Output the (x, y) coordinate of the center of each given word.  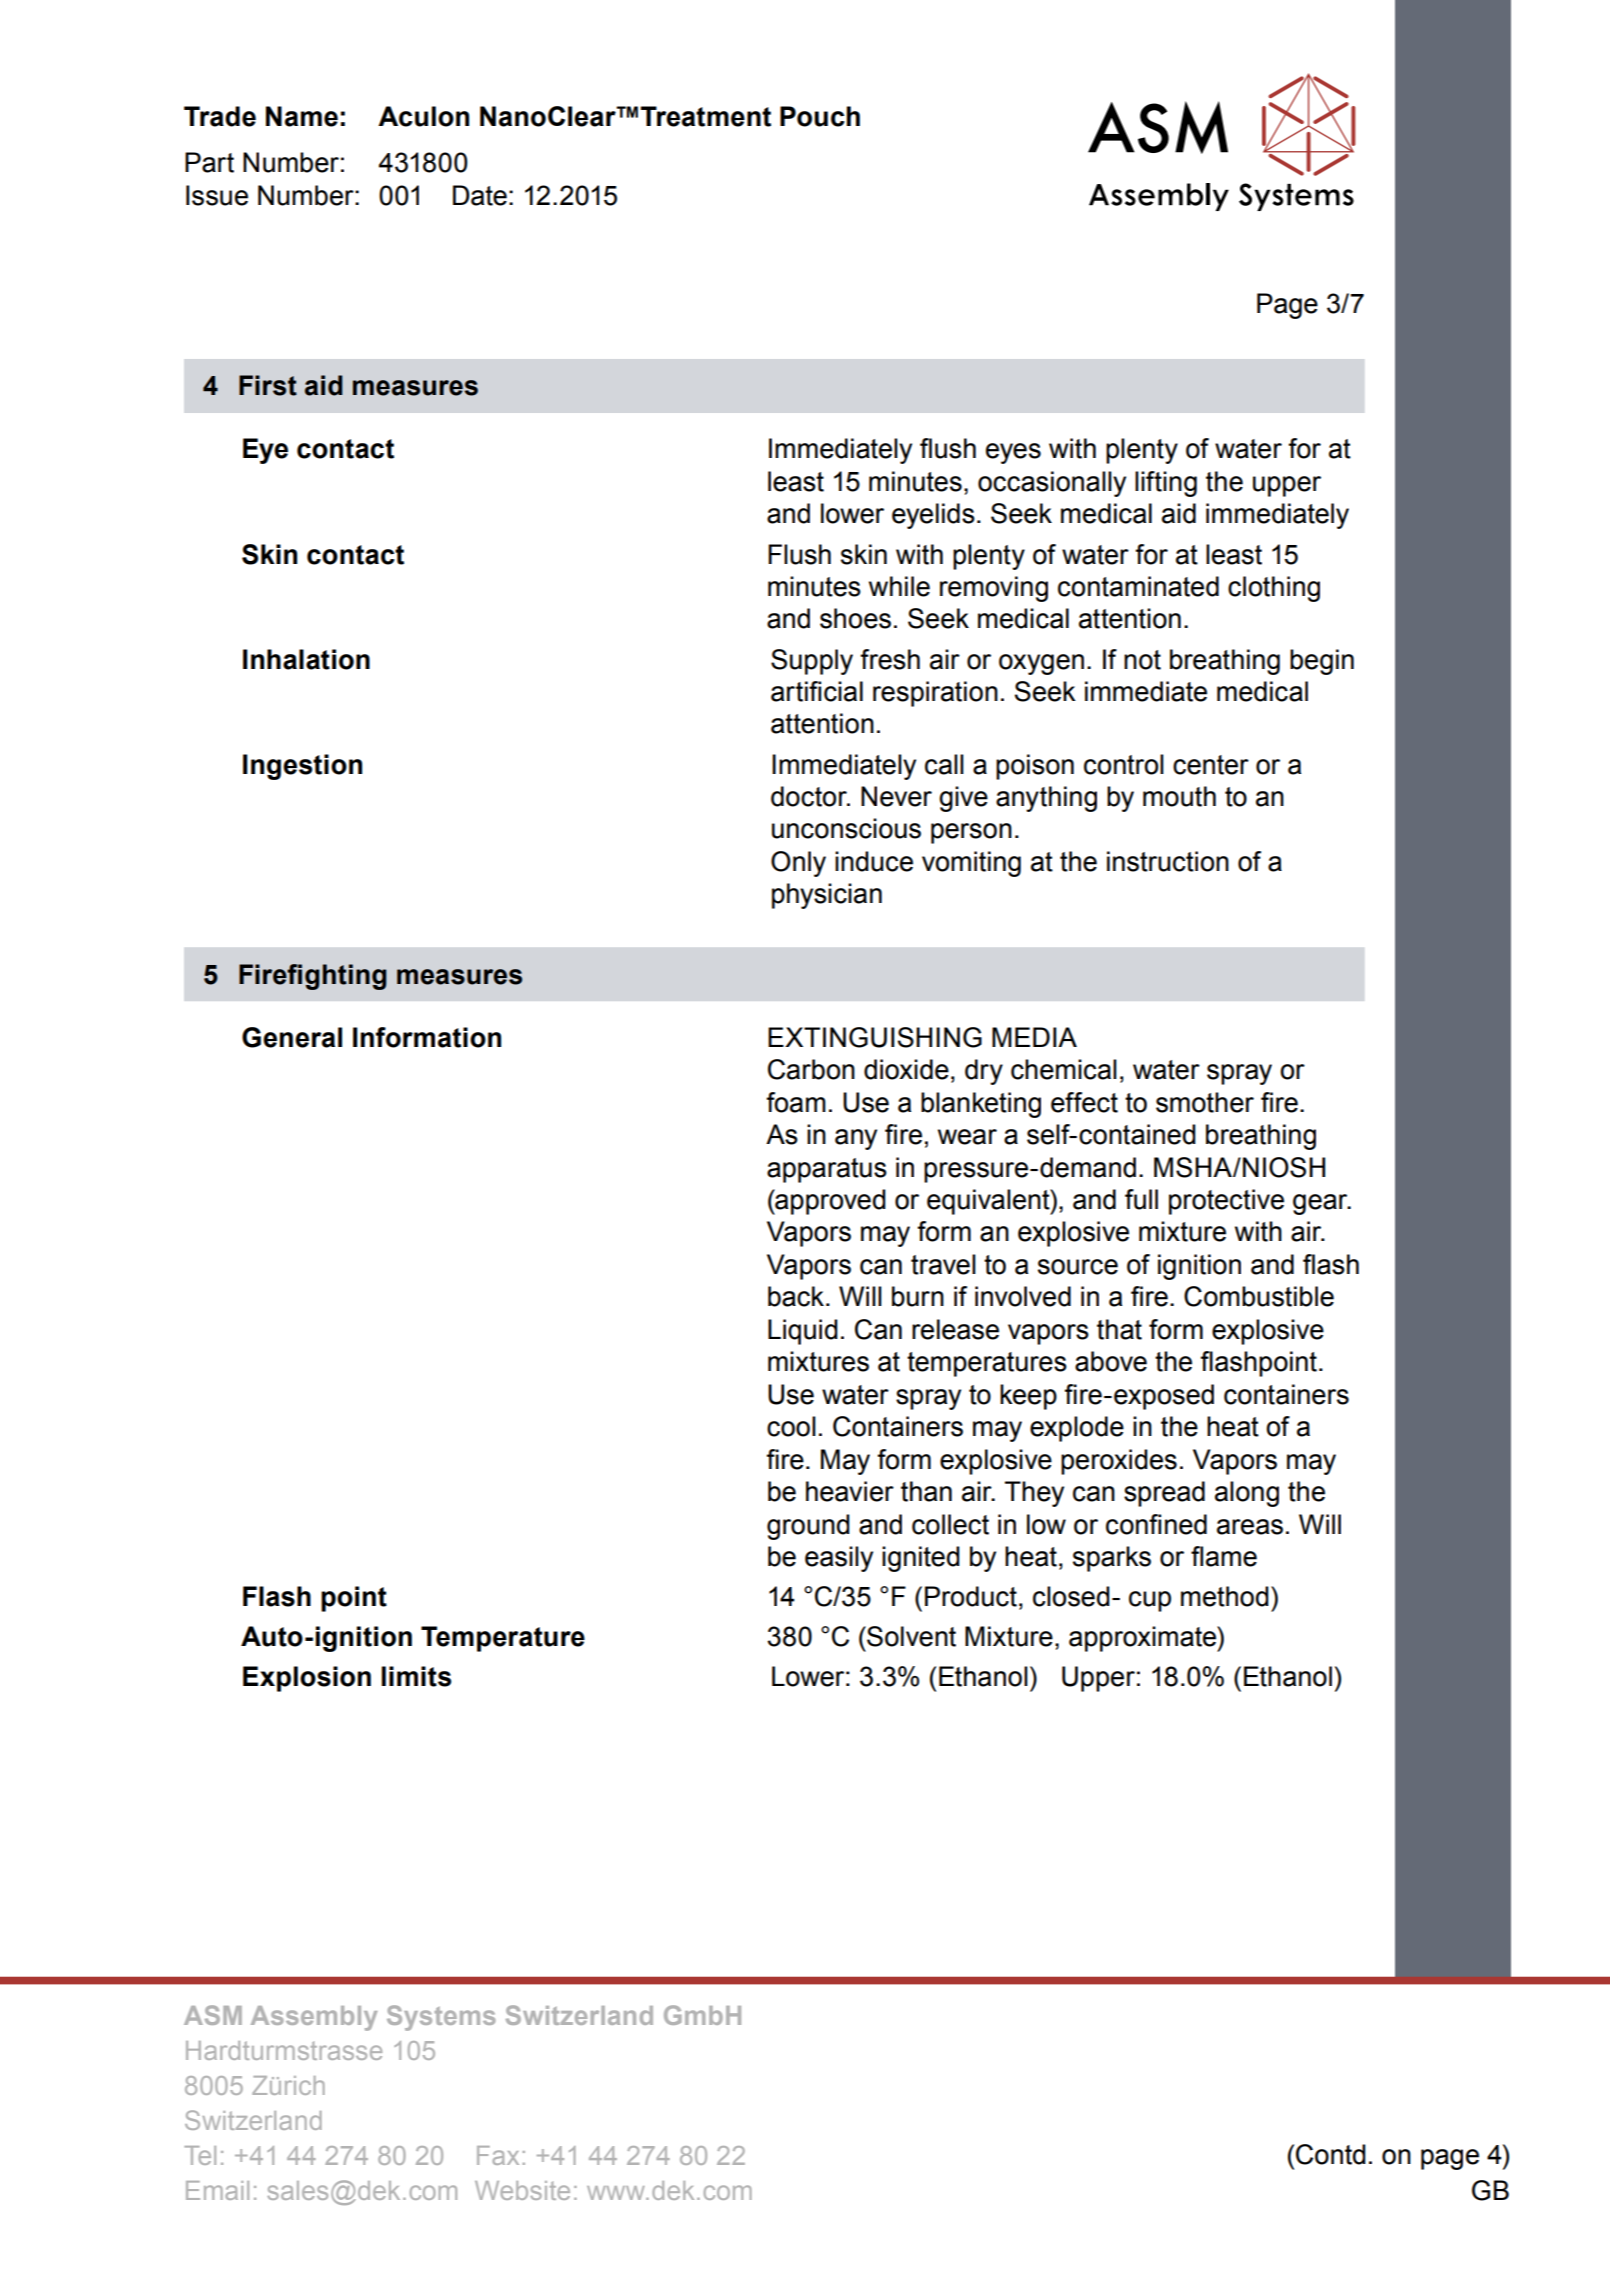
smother (1205, 1102)
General (292, 1037)
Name (302, 116)
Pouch (820, 116)
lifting (1166, 484)
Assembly (314, 2018)
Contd (1331, 2154)
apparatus (827, 1170)
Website (522, 2190)
